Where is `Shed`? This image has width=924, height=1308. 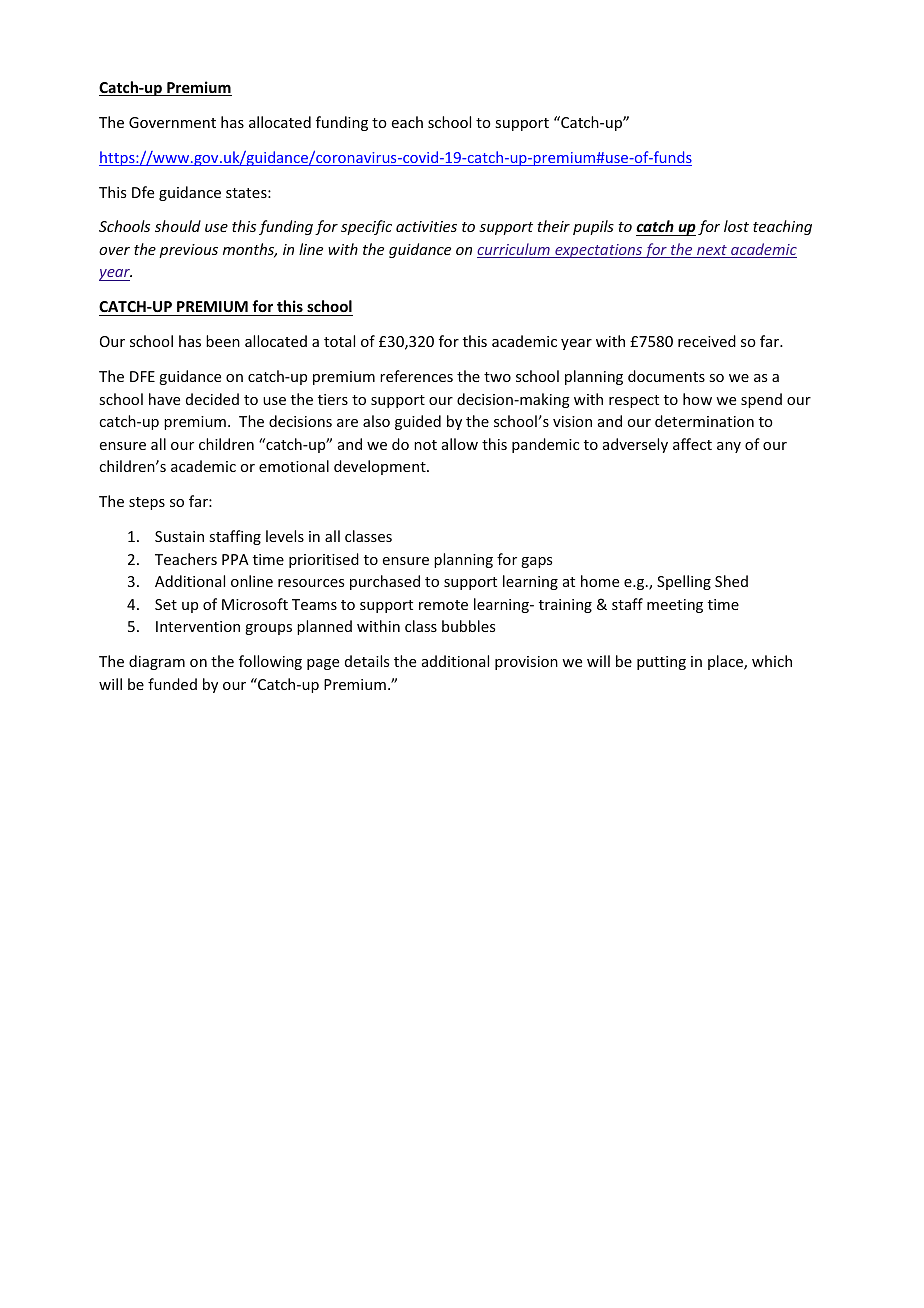
Shed is located at coordinates (731, 581).
